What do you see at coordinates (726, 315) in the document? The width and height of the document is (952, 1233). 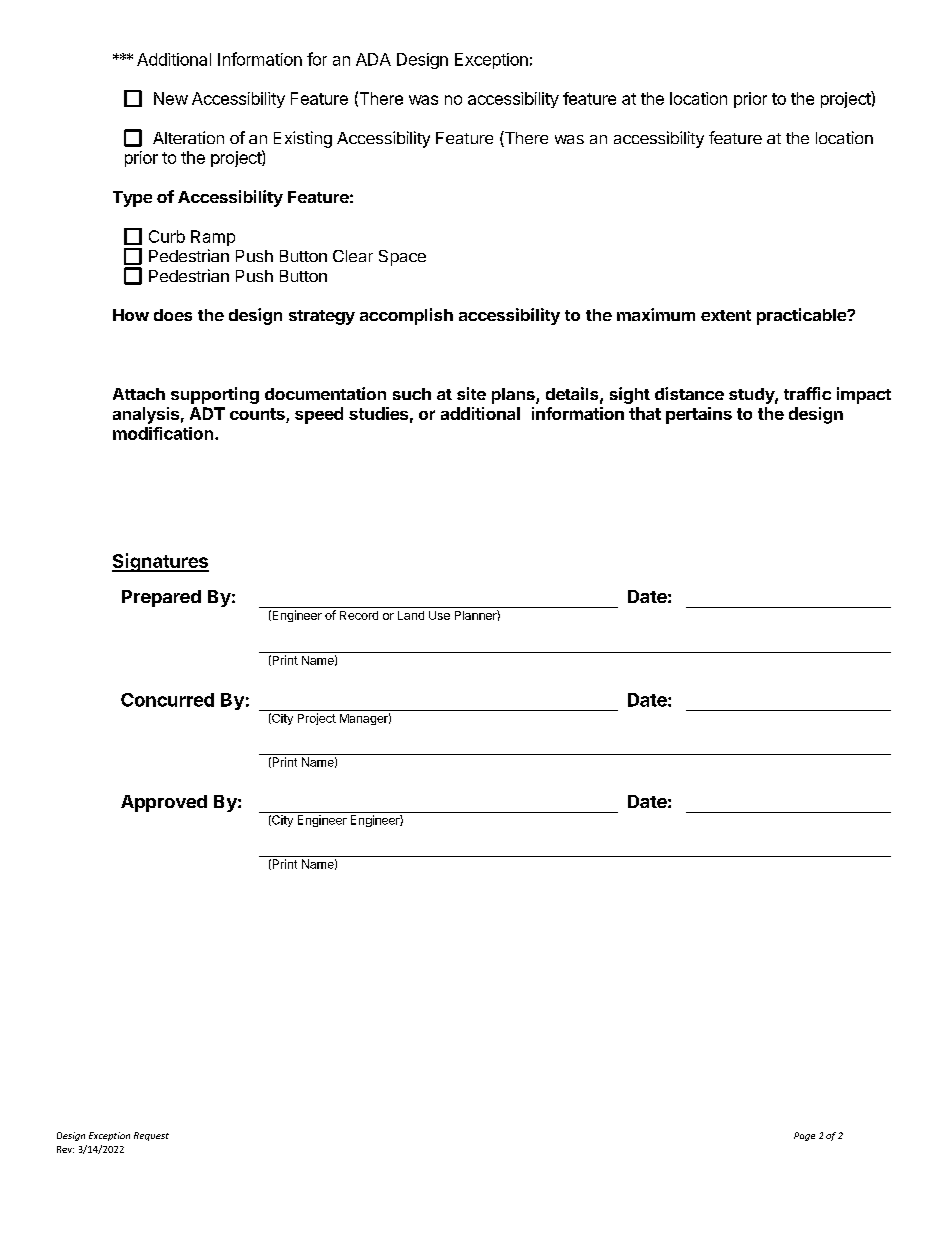 I see `extent` at bounding box center [726, 315].
